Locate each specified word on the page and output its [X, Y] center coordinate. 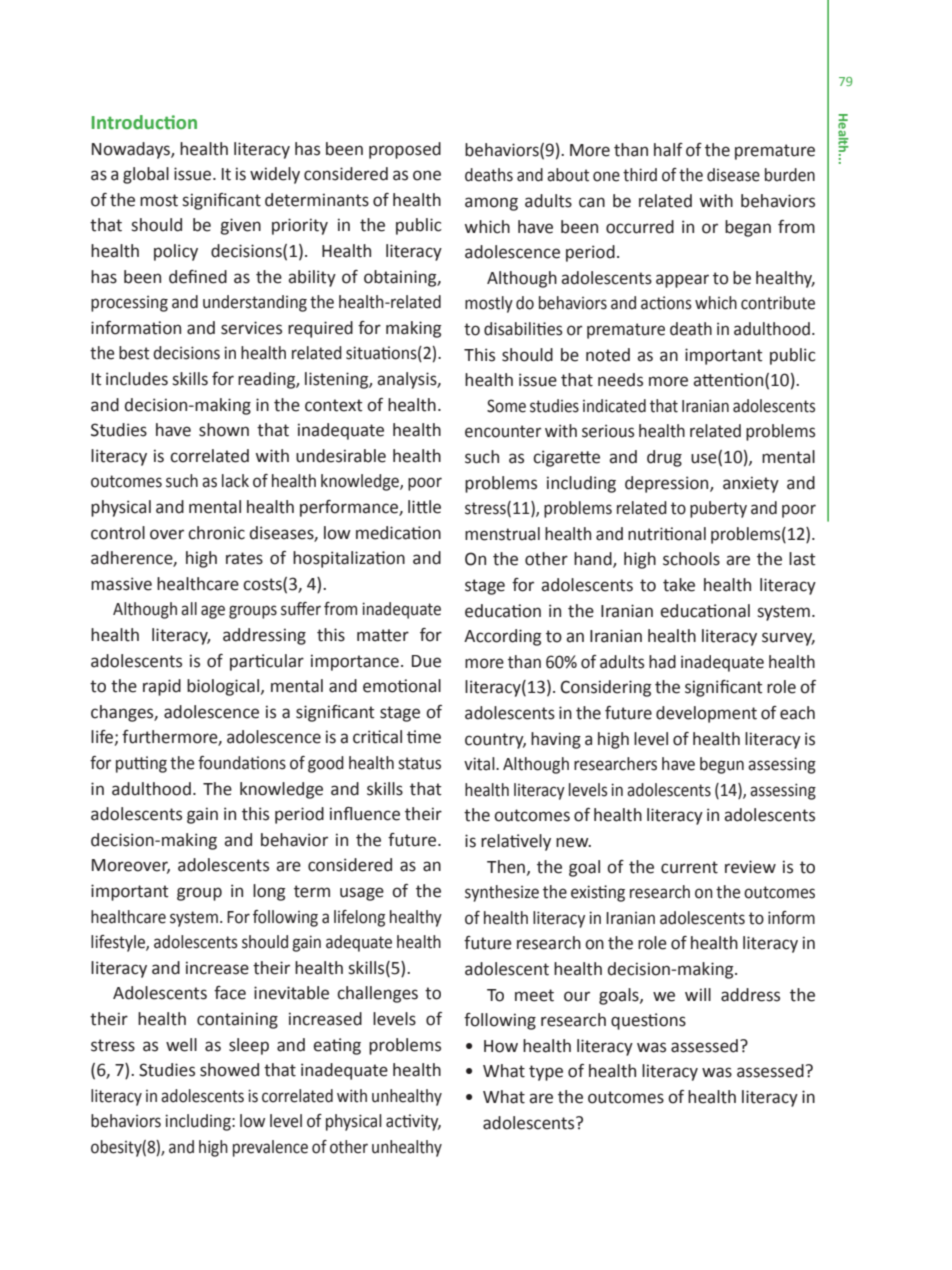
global [146, 175]
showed [229, 1070]
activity [413, 1122]
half [668, 150]
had [662, 662]
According [503, 637]
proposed [405, 150]
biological [224, 687]
